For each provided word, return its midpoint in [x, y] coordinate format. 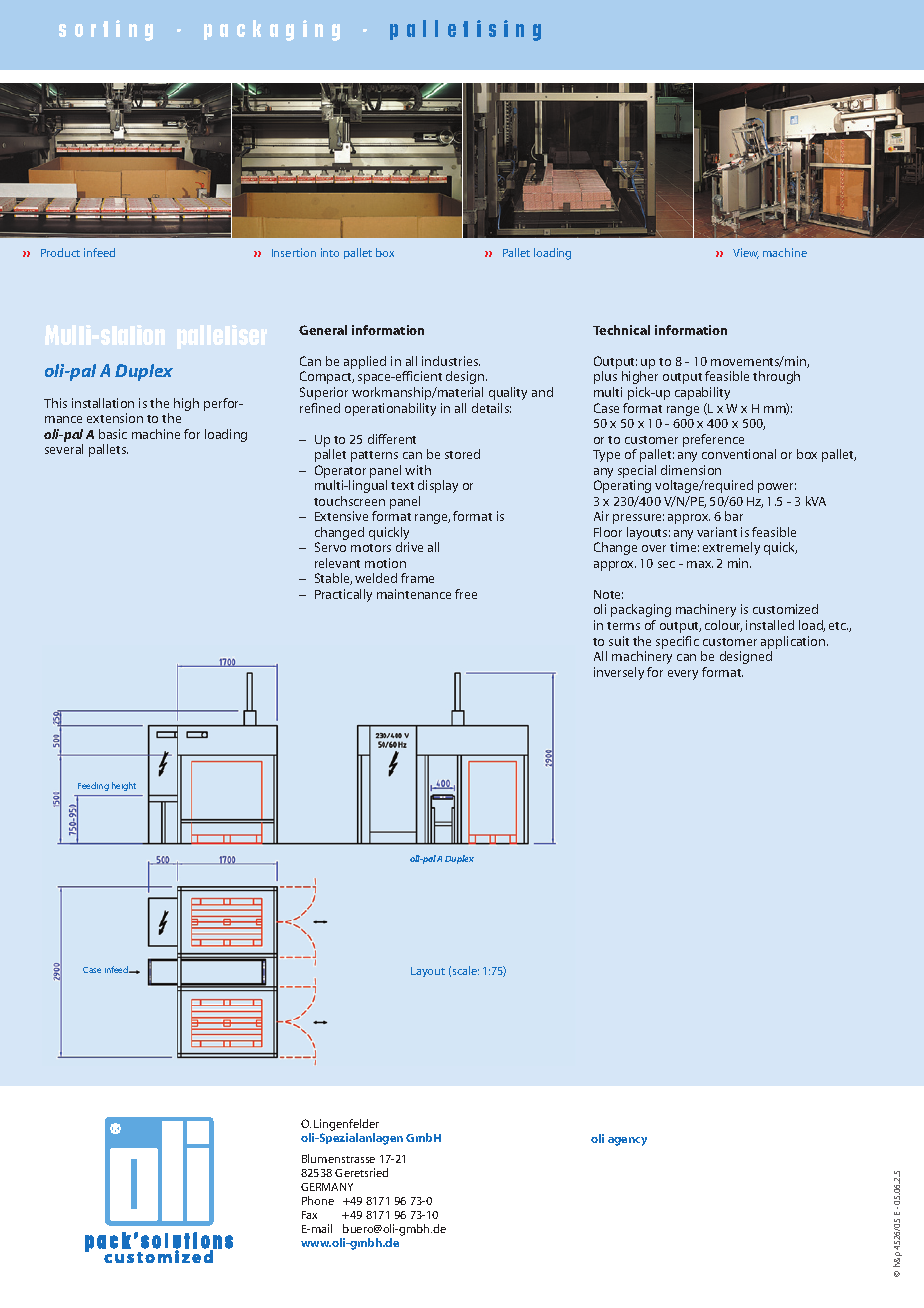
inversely [619, 673]
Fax [309, 1215]
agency [627, 1141]
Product [60, 252]
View [746, 253]
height [124, 786]
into [330, 252]
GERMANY [327, 1187]
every [683, 675]
